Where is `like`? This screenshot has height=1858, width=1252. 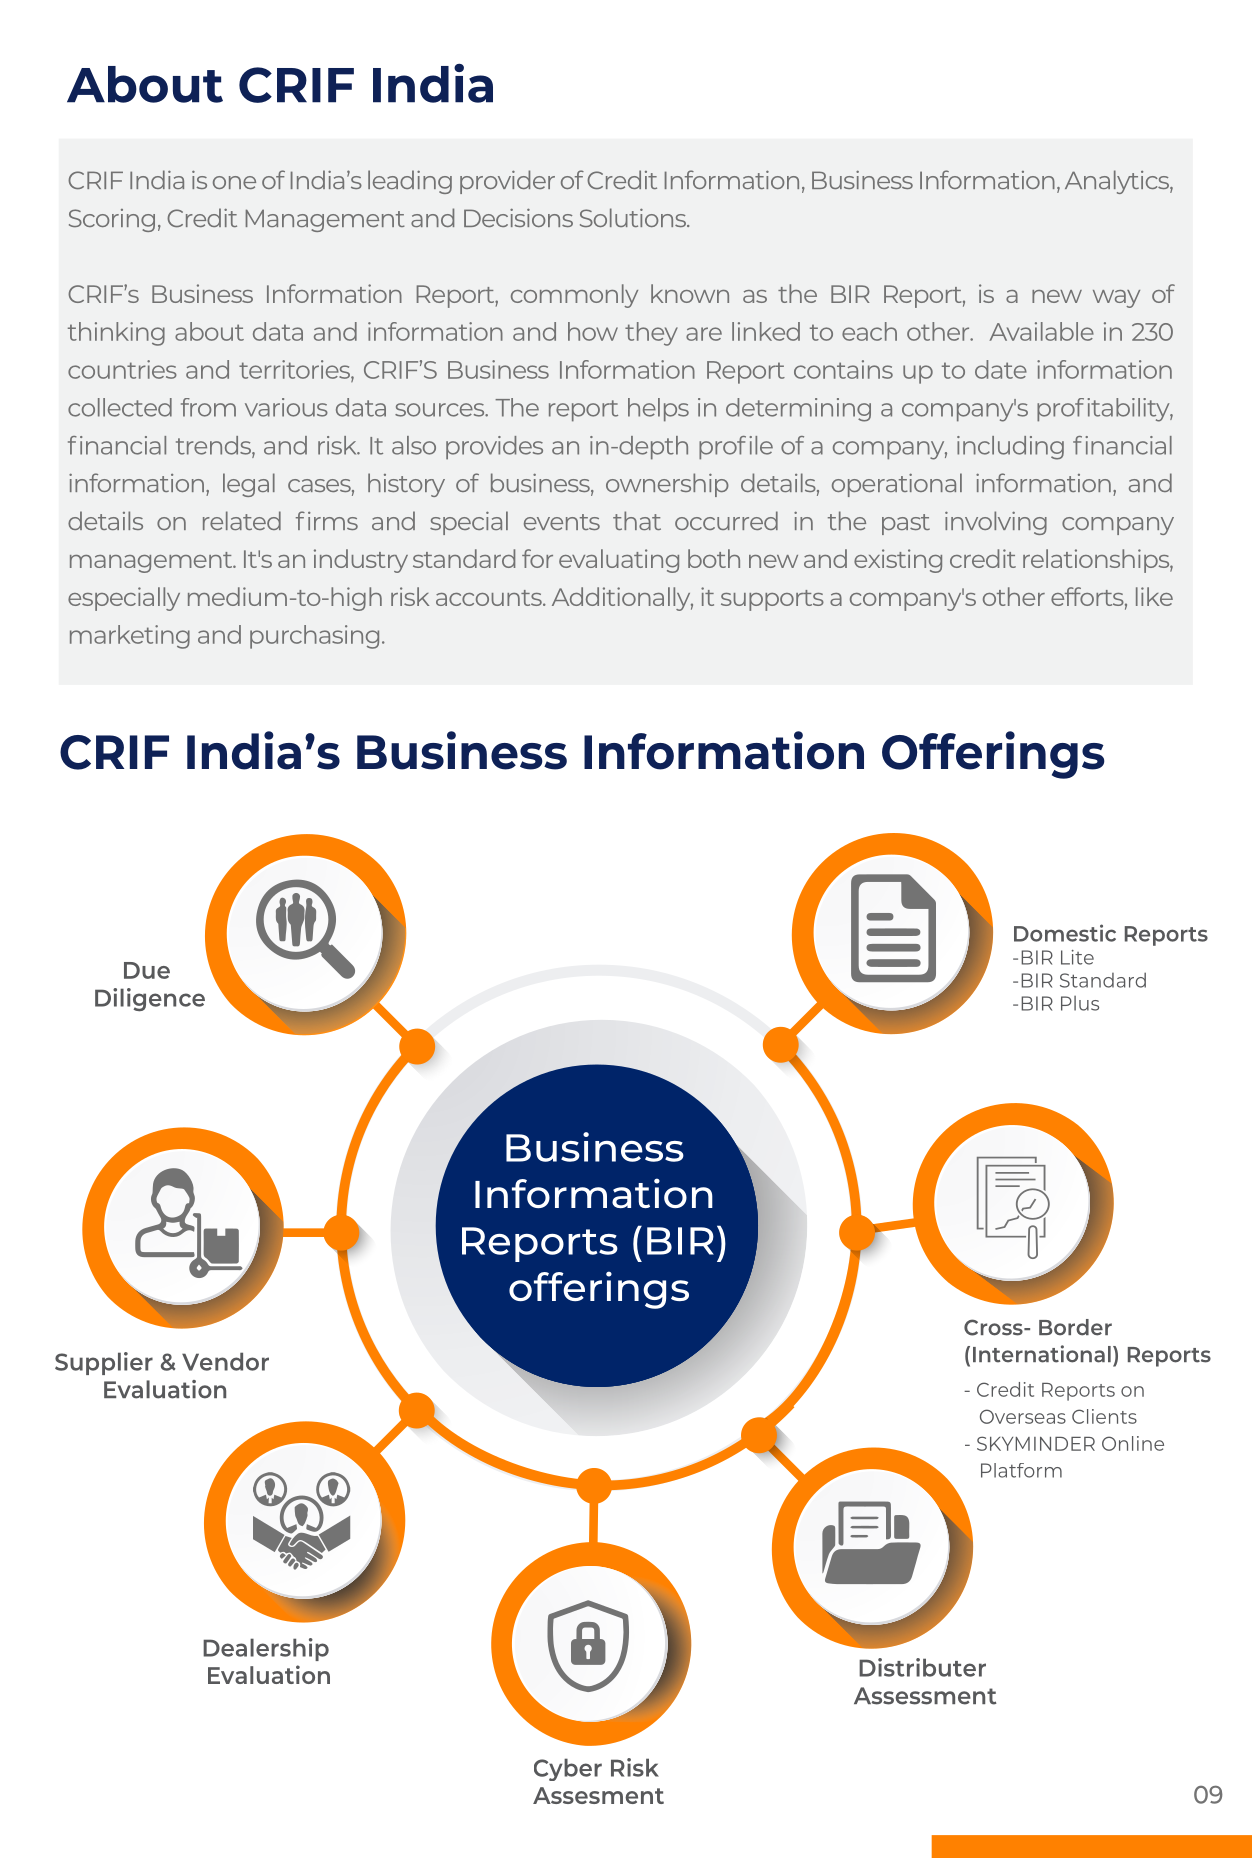 like is located at coordinates (1154, 596).
